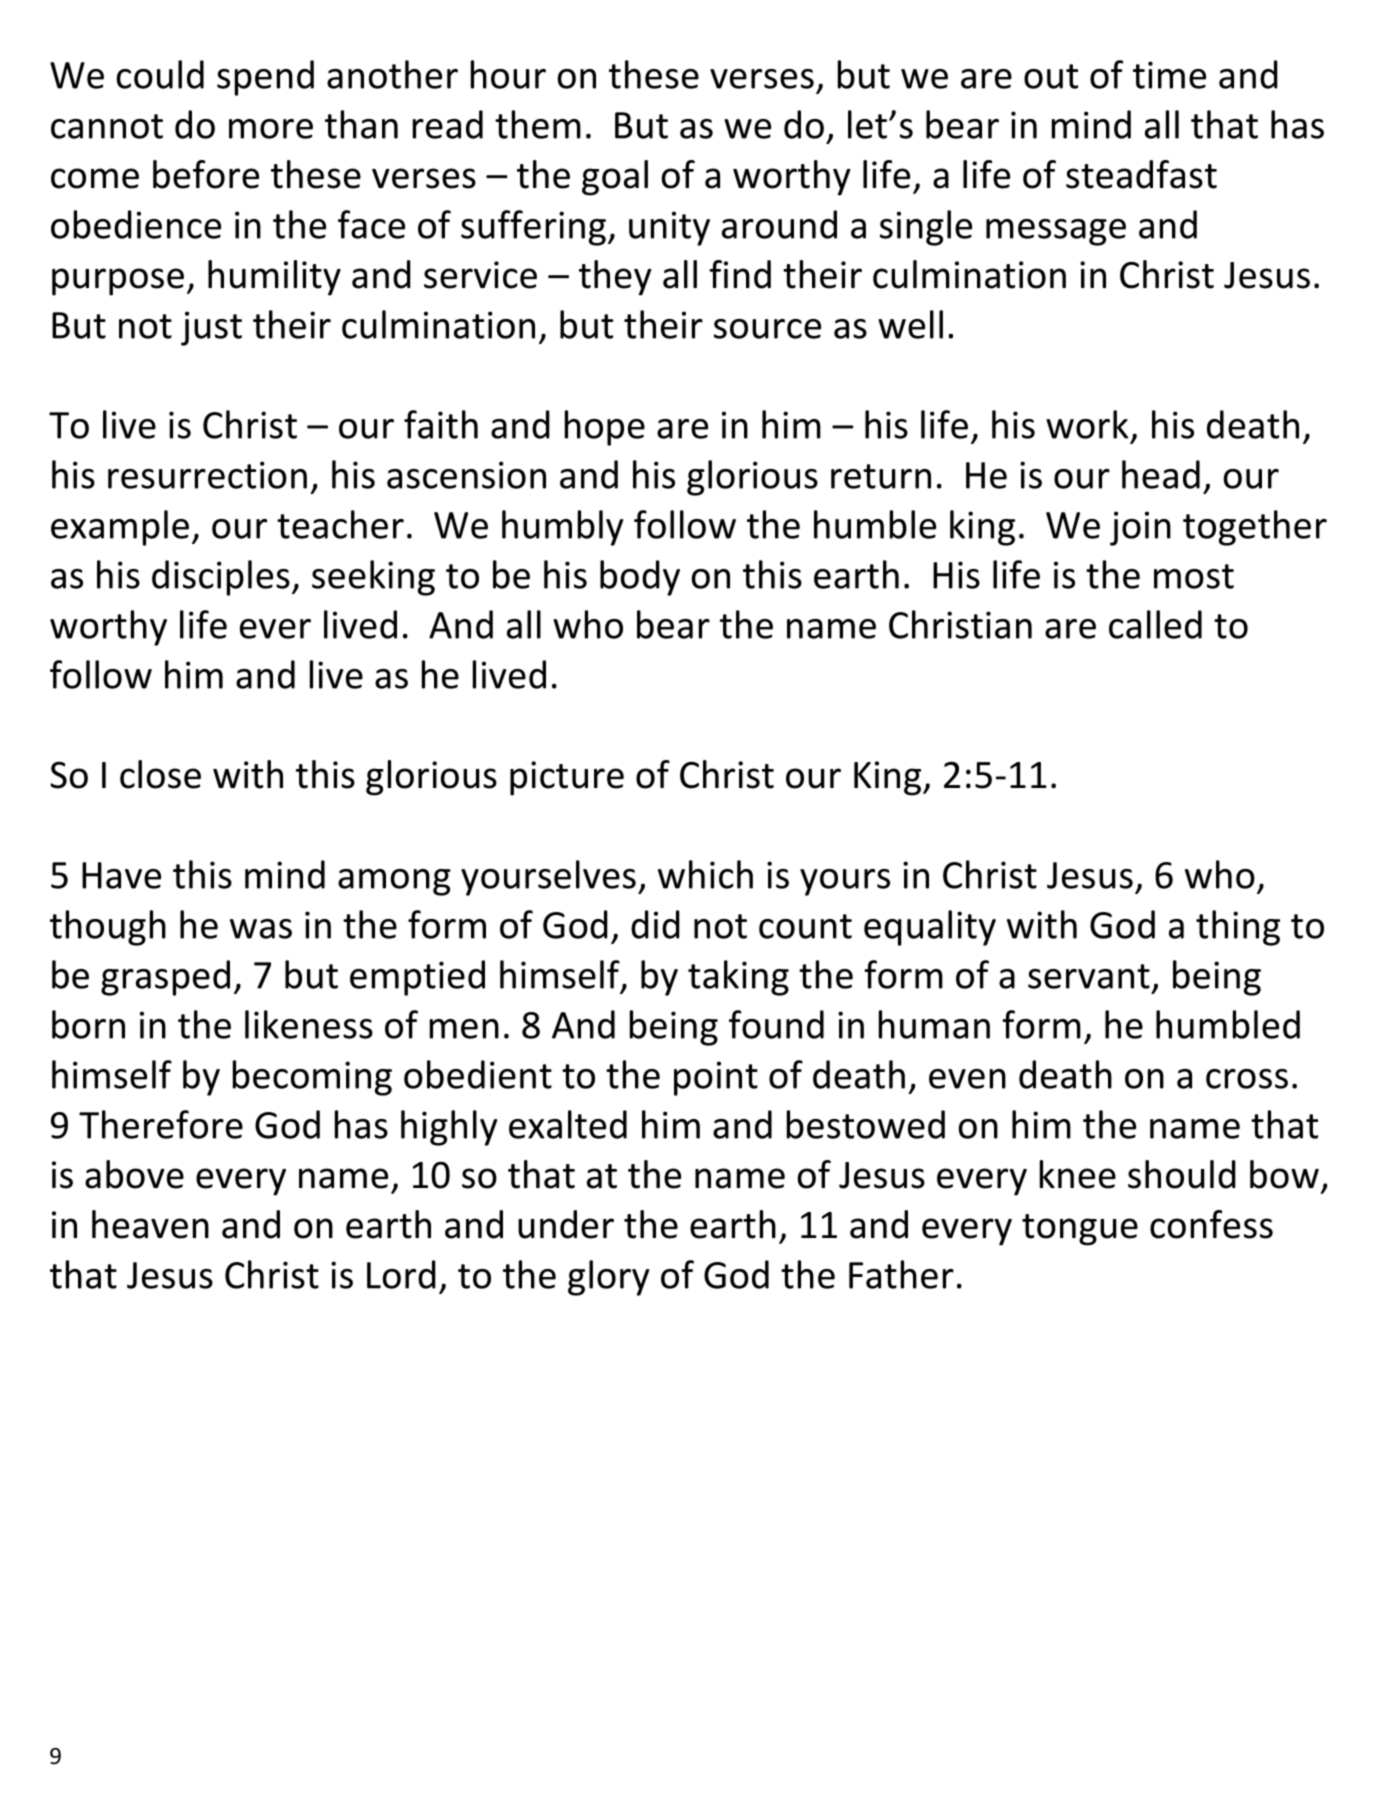  Describe the element at coordinates (538, 124) in the page. I see `them` at that location.
